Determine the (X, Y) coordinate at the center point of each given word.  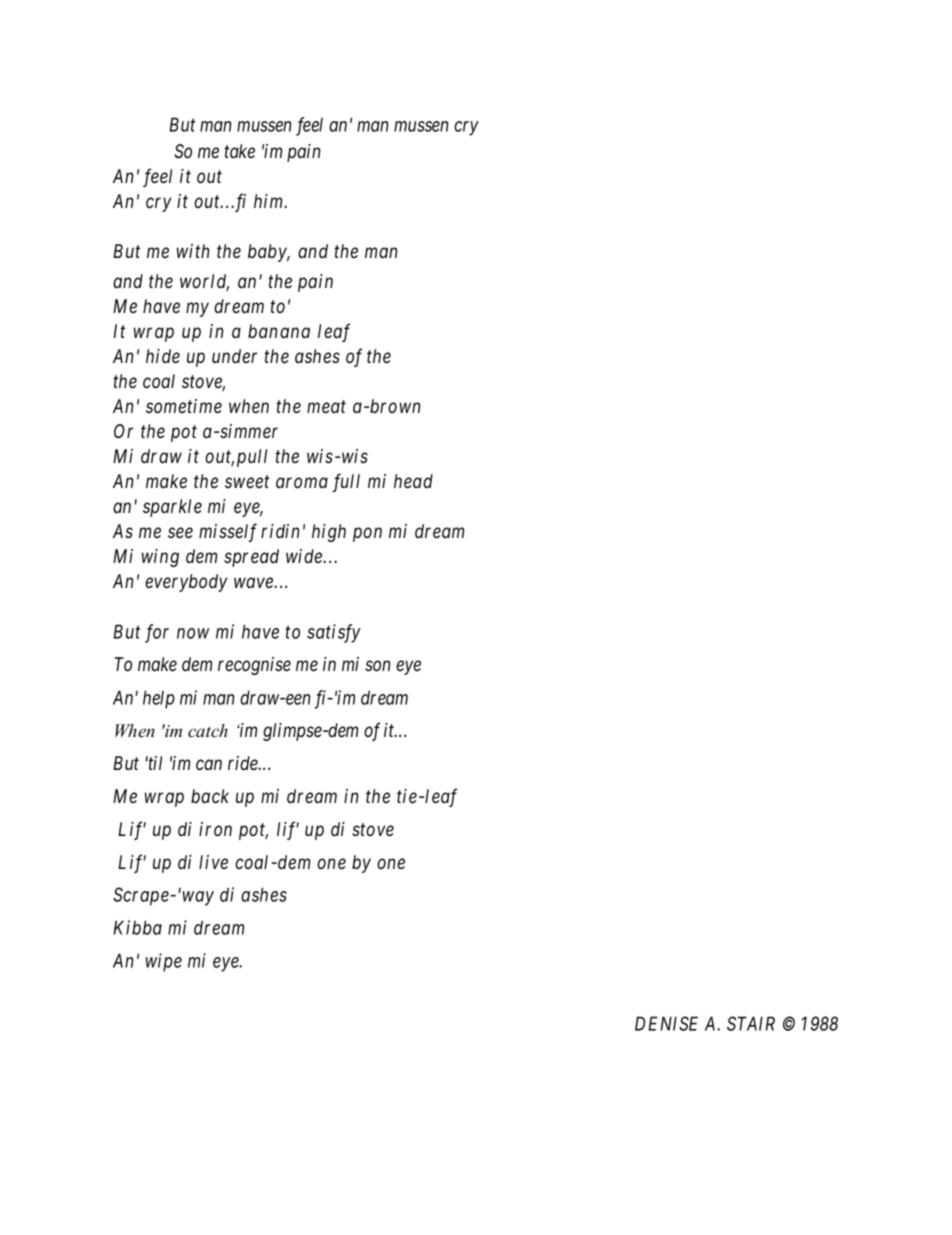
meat (326, 407)
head (413, 481)
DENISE (666, 1023)
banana (279, 331)
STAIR (751, 1023)
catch (208, 731)
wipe (164, 962)
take (239, 151)
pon (367, 534)
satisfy (334, 633)
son (377, 666)
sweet (247, 481)
